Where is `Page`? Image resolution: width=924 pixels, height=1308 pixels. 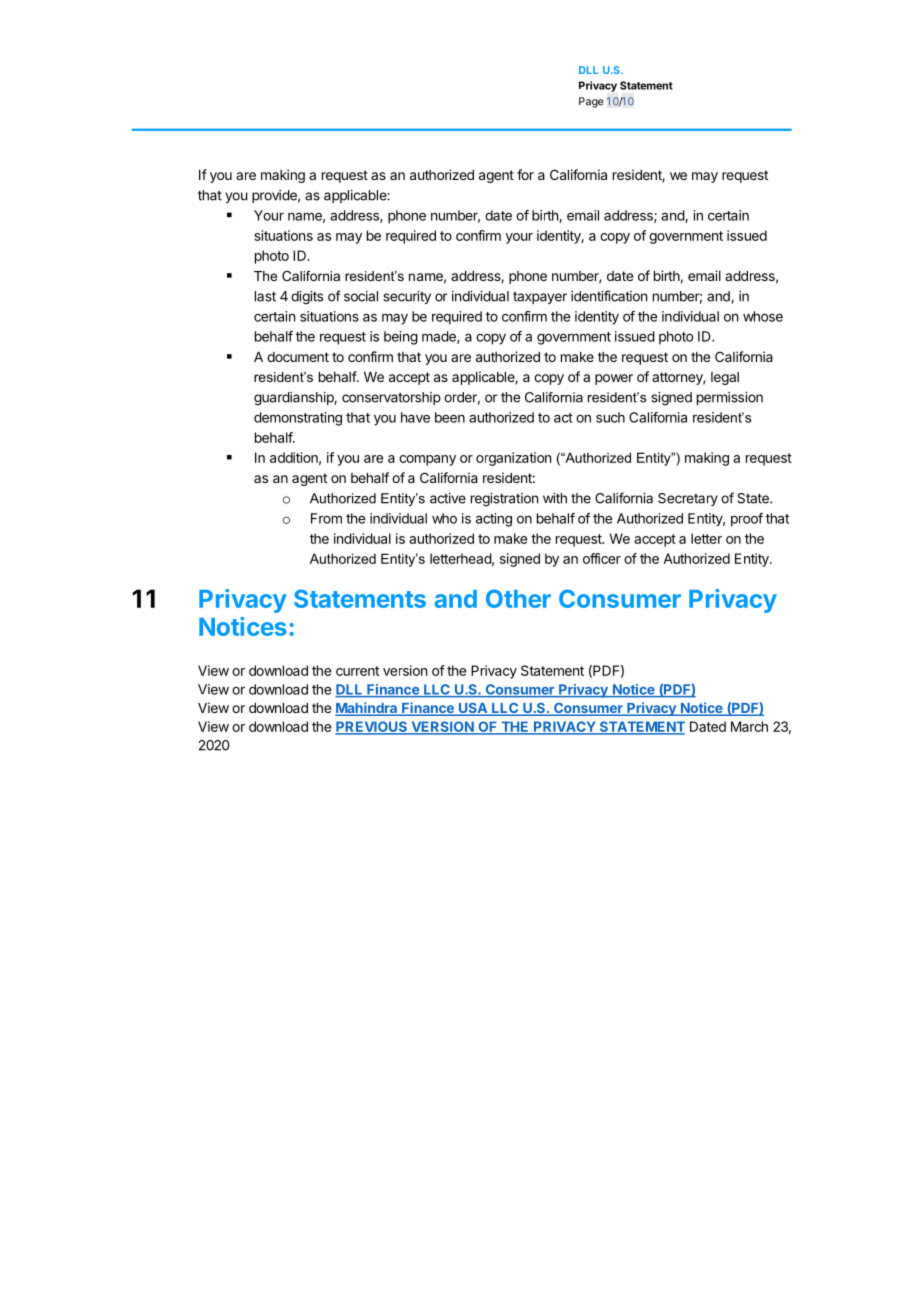 Page is located at coordinates (591, 102).
